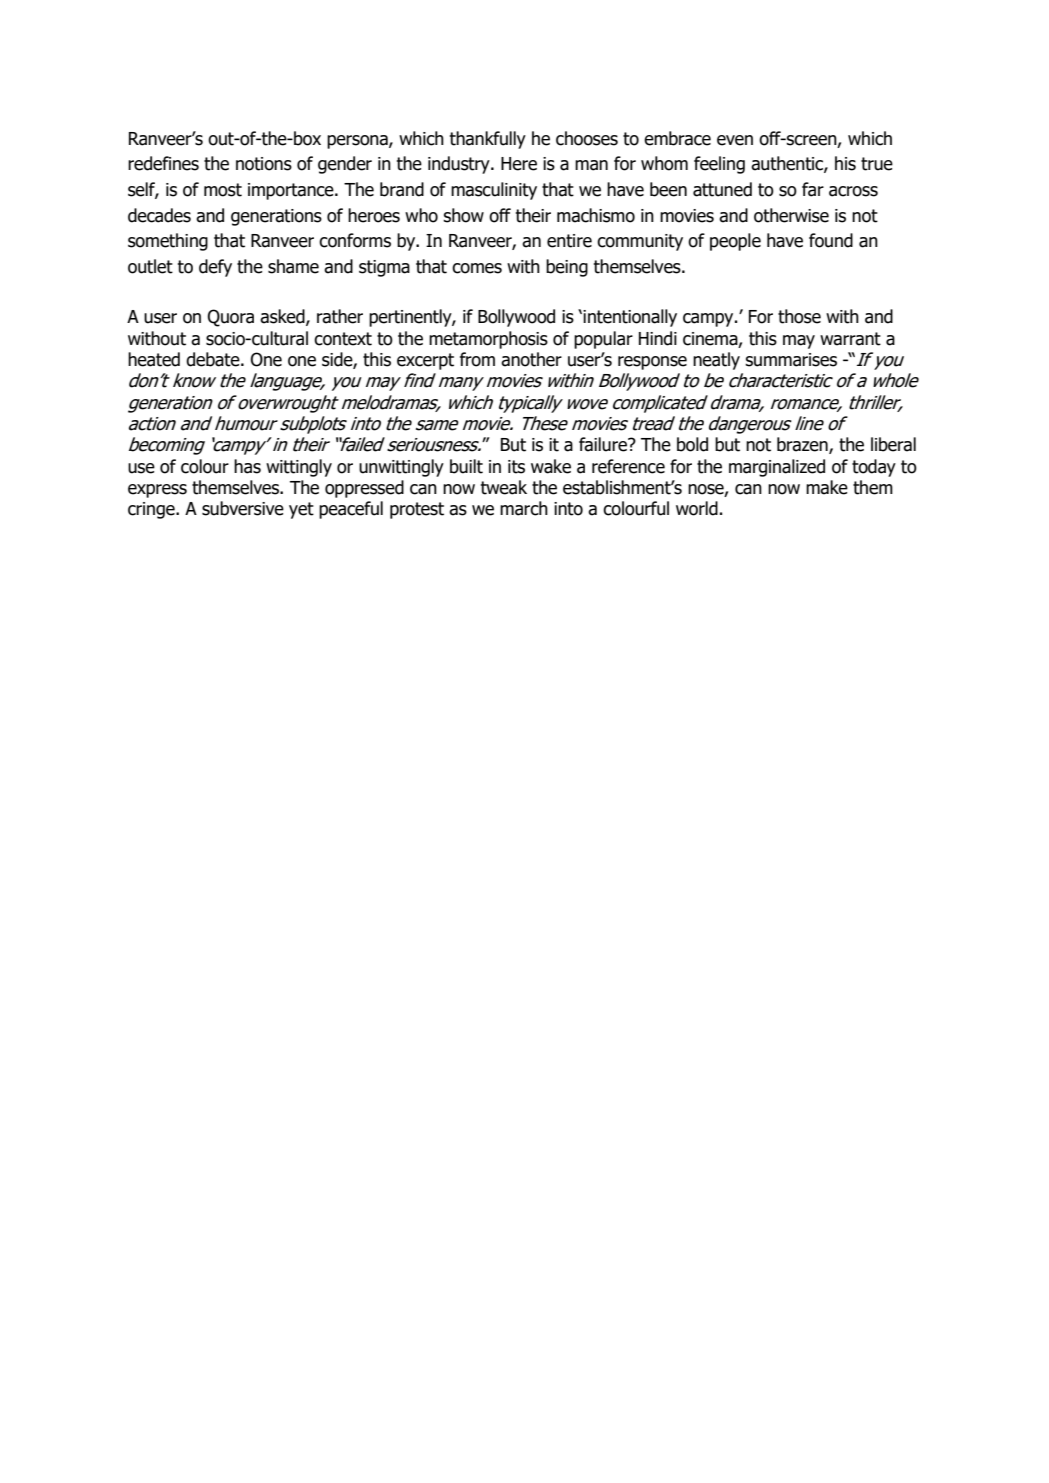 The height and width of the document is (1483, 1049). What do you see at coordinates (243, 508) in the document?
I see `subversive` at bounding box center [243, 508].
